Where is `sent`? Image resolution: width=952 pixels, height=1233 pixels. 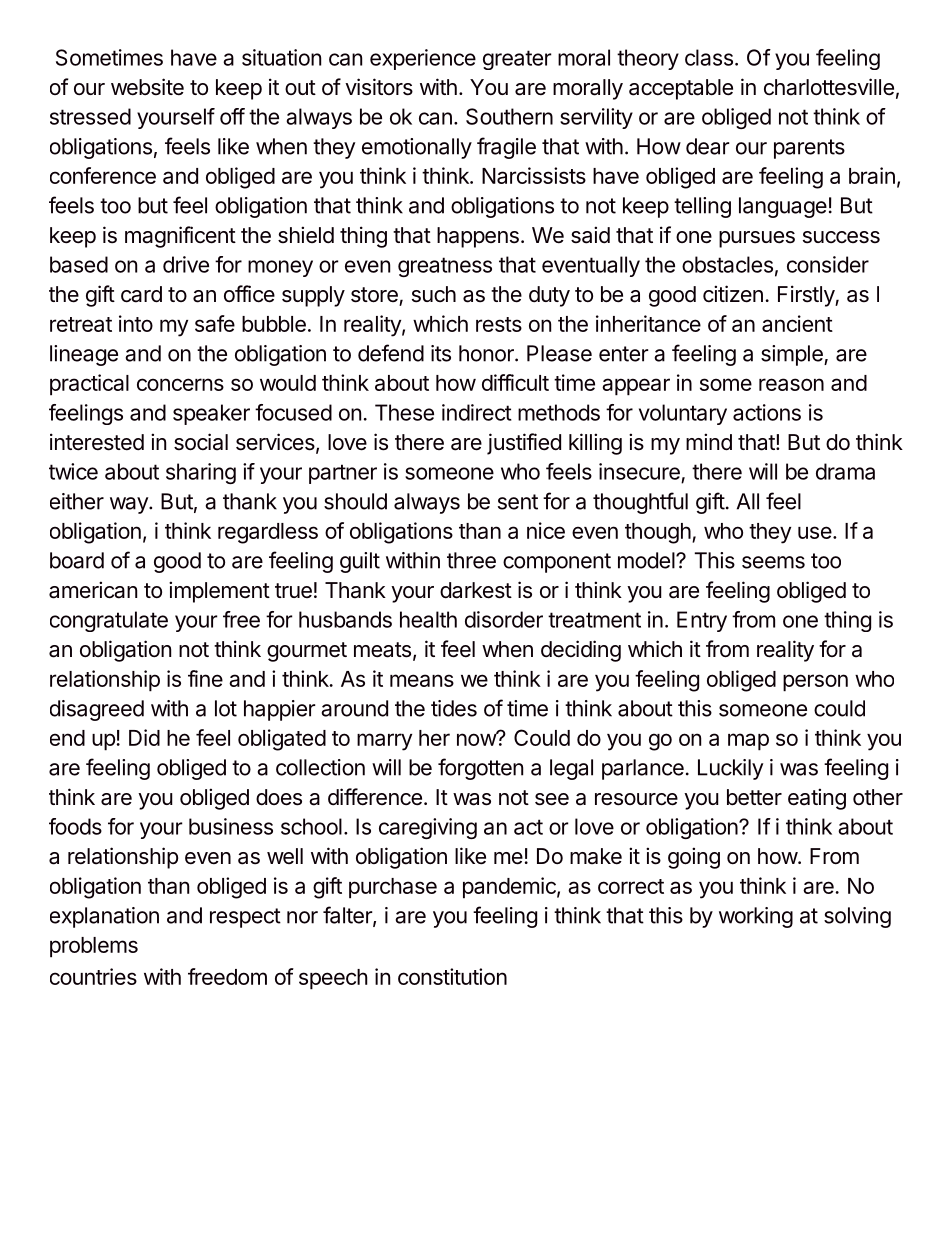 sent is located at coordinates (518, 502).
